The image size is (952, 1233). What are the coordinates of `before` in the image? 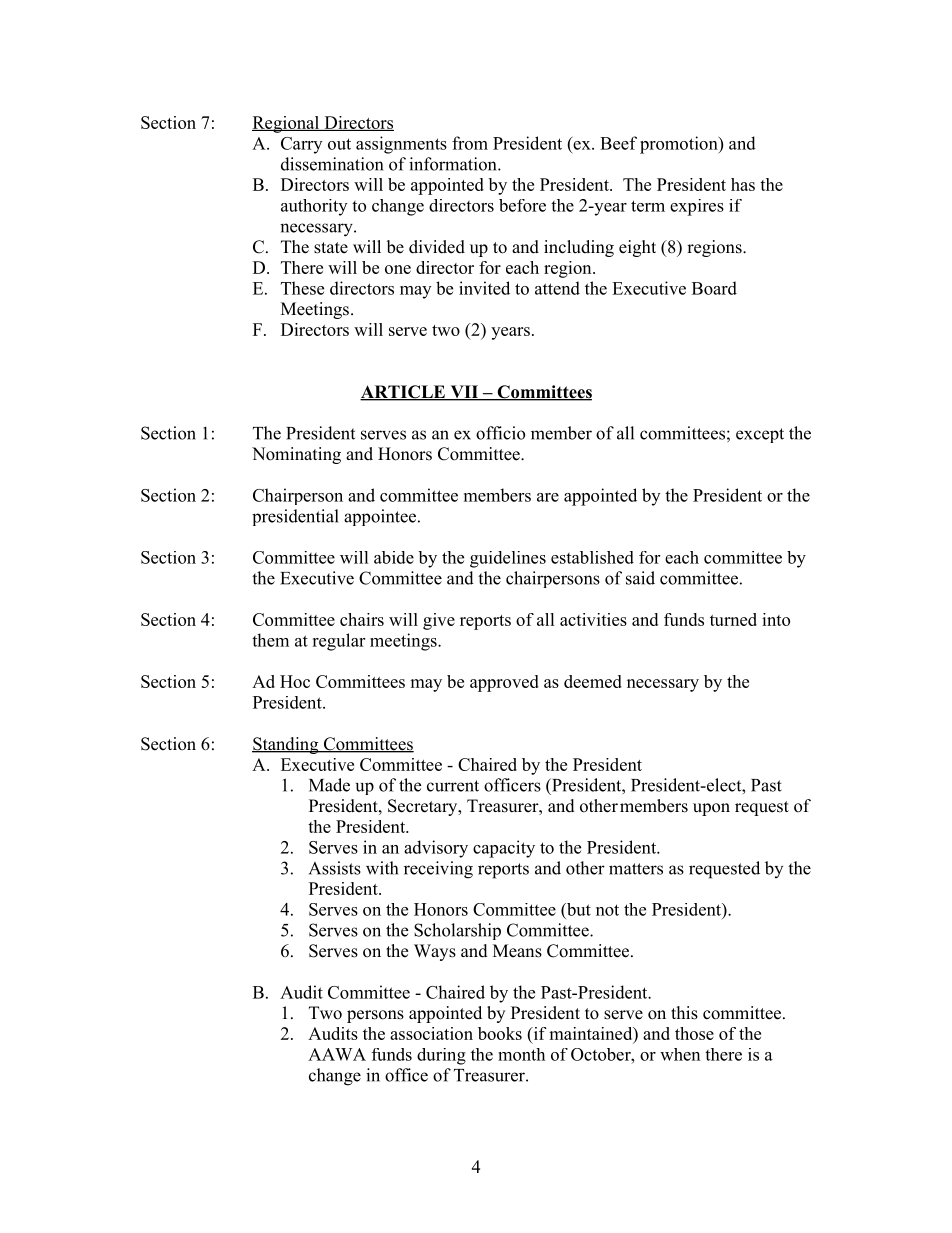 It's located at (522, 205).
